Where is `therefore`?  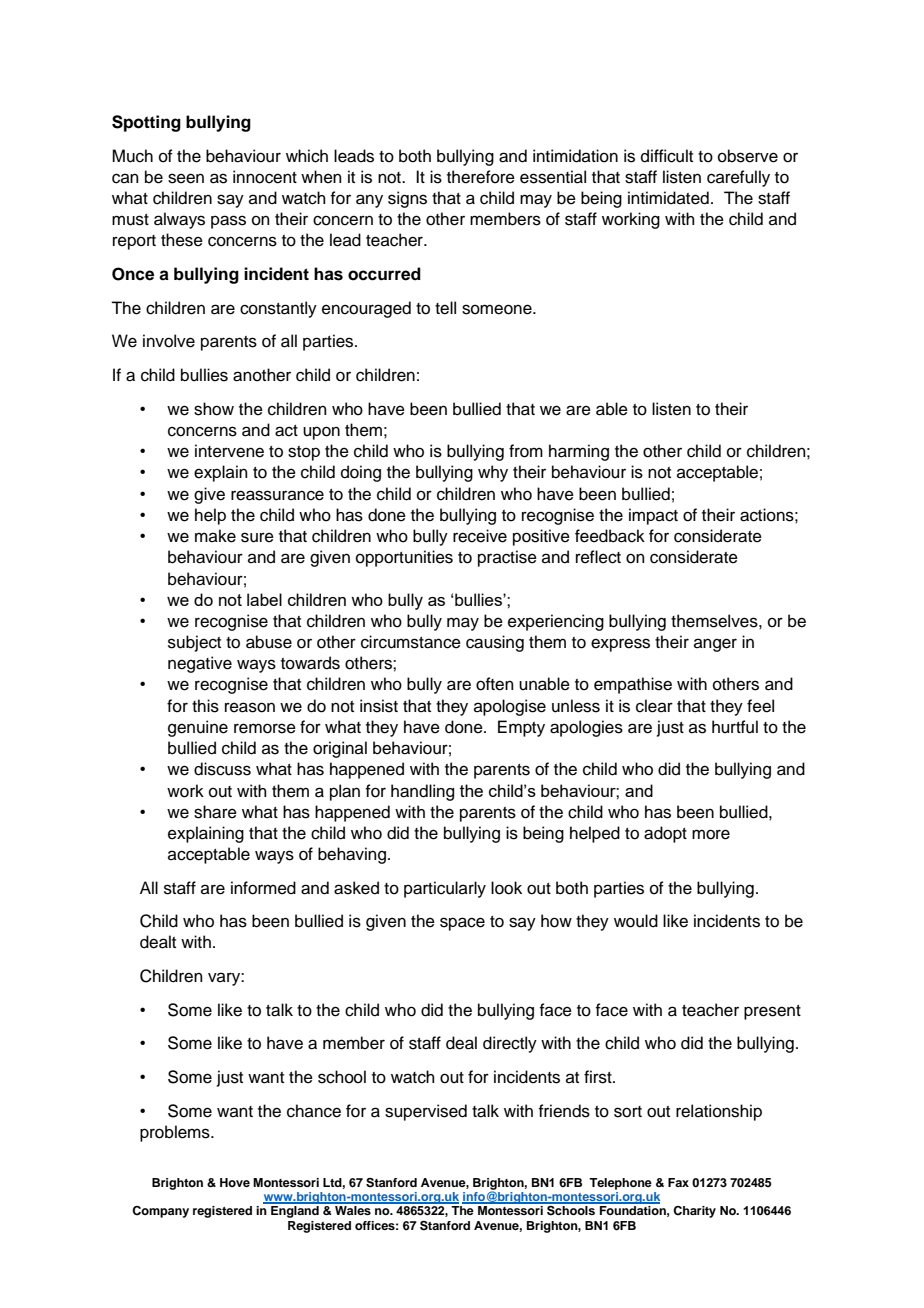 therefore is located at coordinates (481, 177).
